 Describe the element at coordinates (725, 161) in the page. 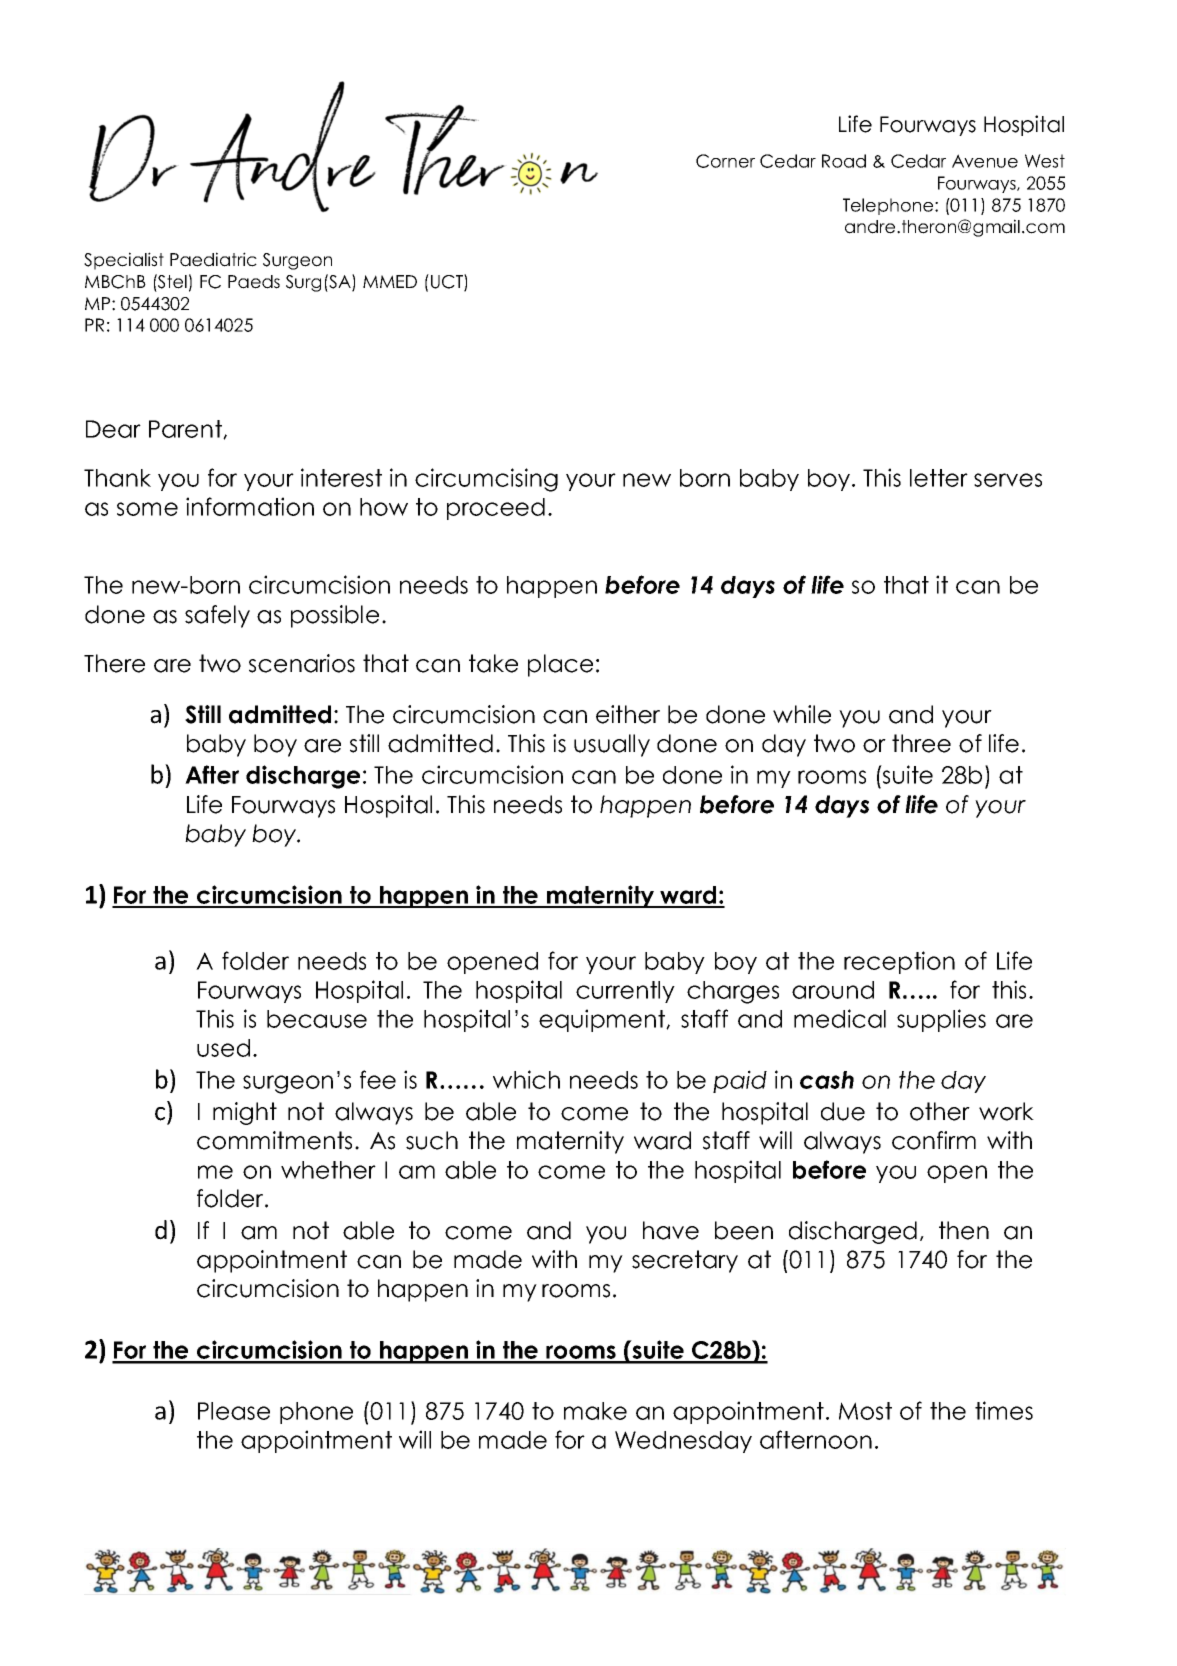

I see `Corner` at that location.
